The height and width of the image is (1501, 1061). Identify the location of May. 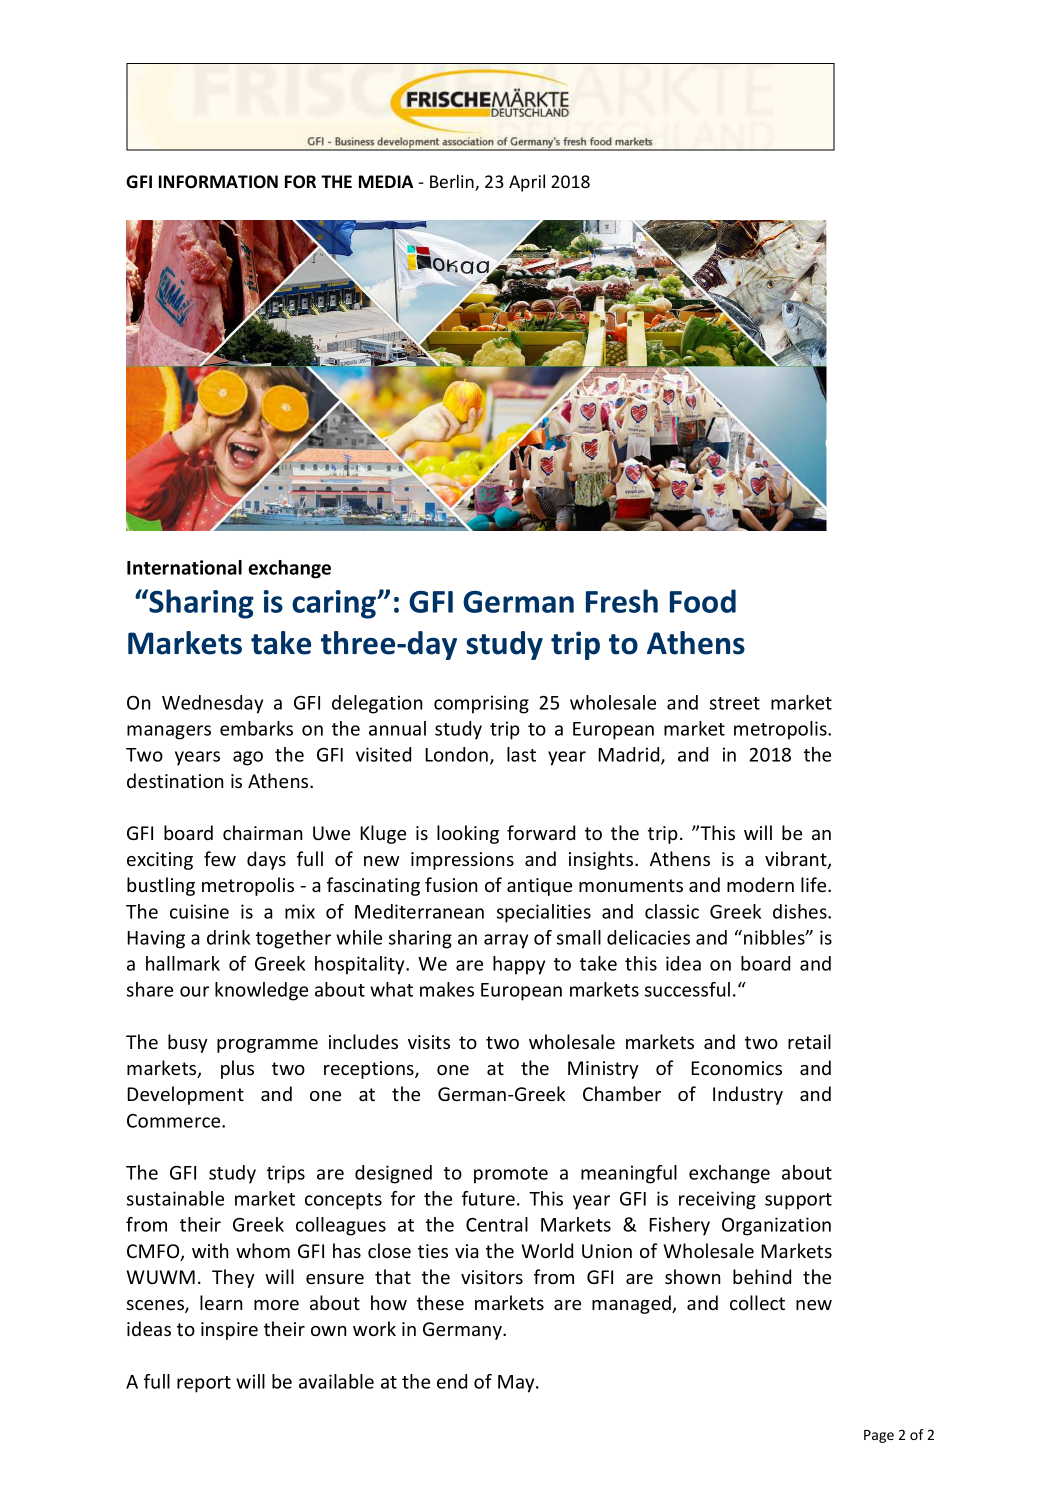
(517, 1384).
